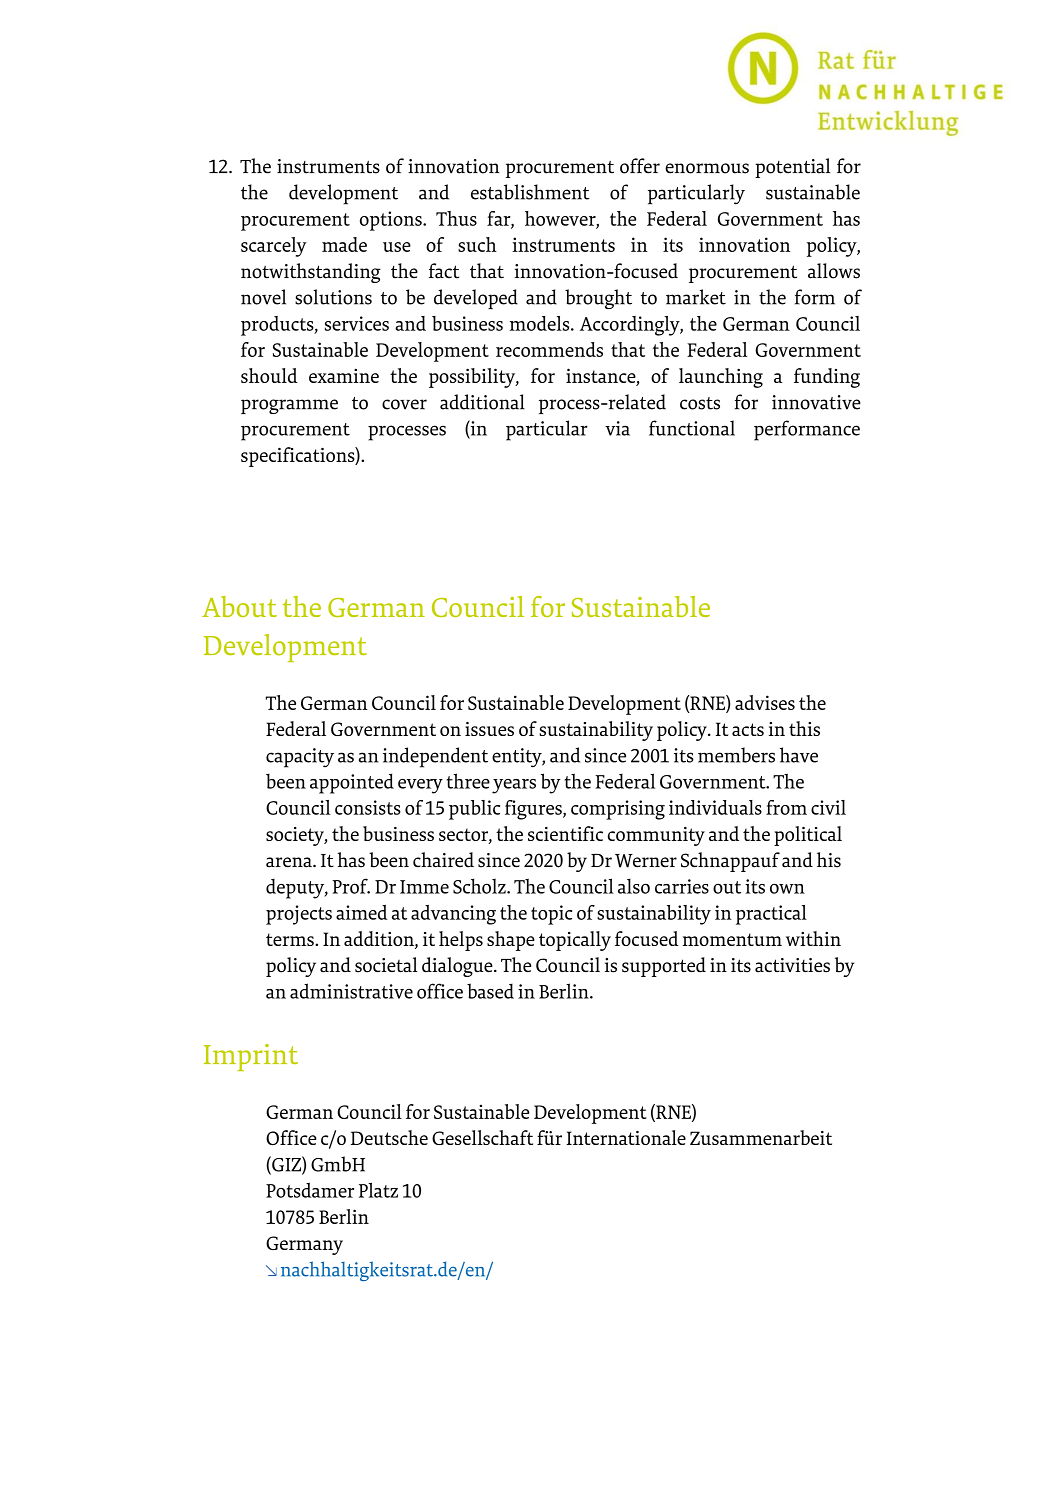  Describe the element at coordinates (530, 192) in the page. I see `establishment` at that location.
